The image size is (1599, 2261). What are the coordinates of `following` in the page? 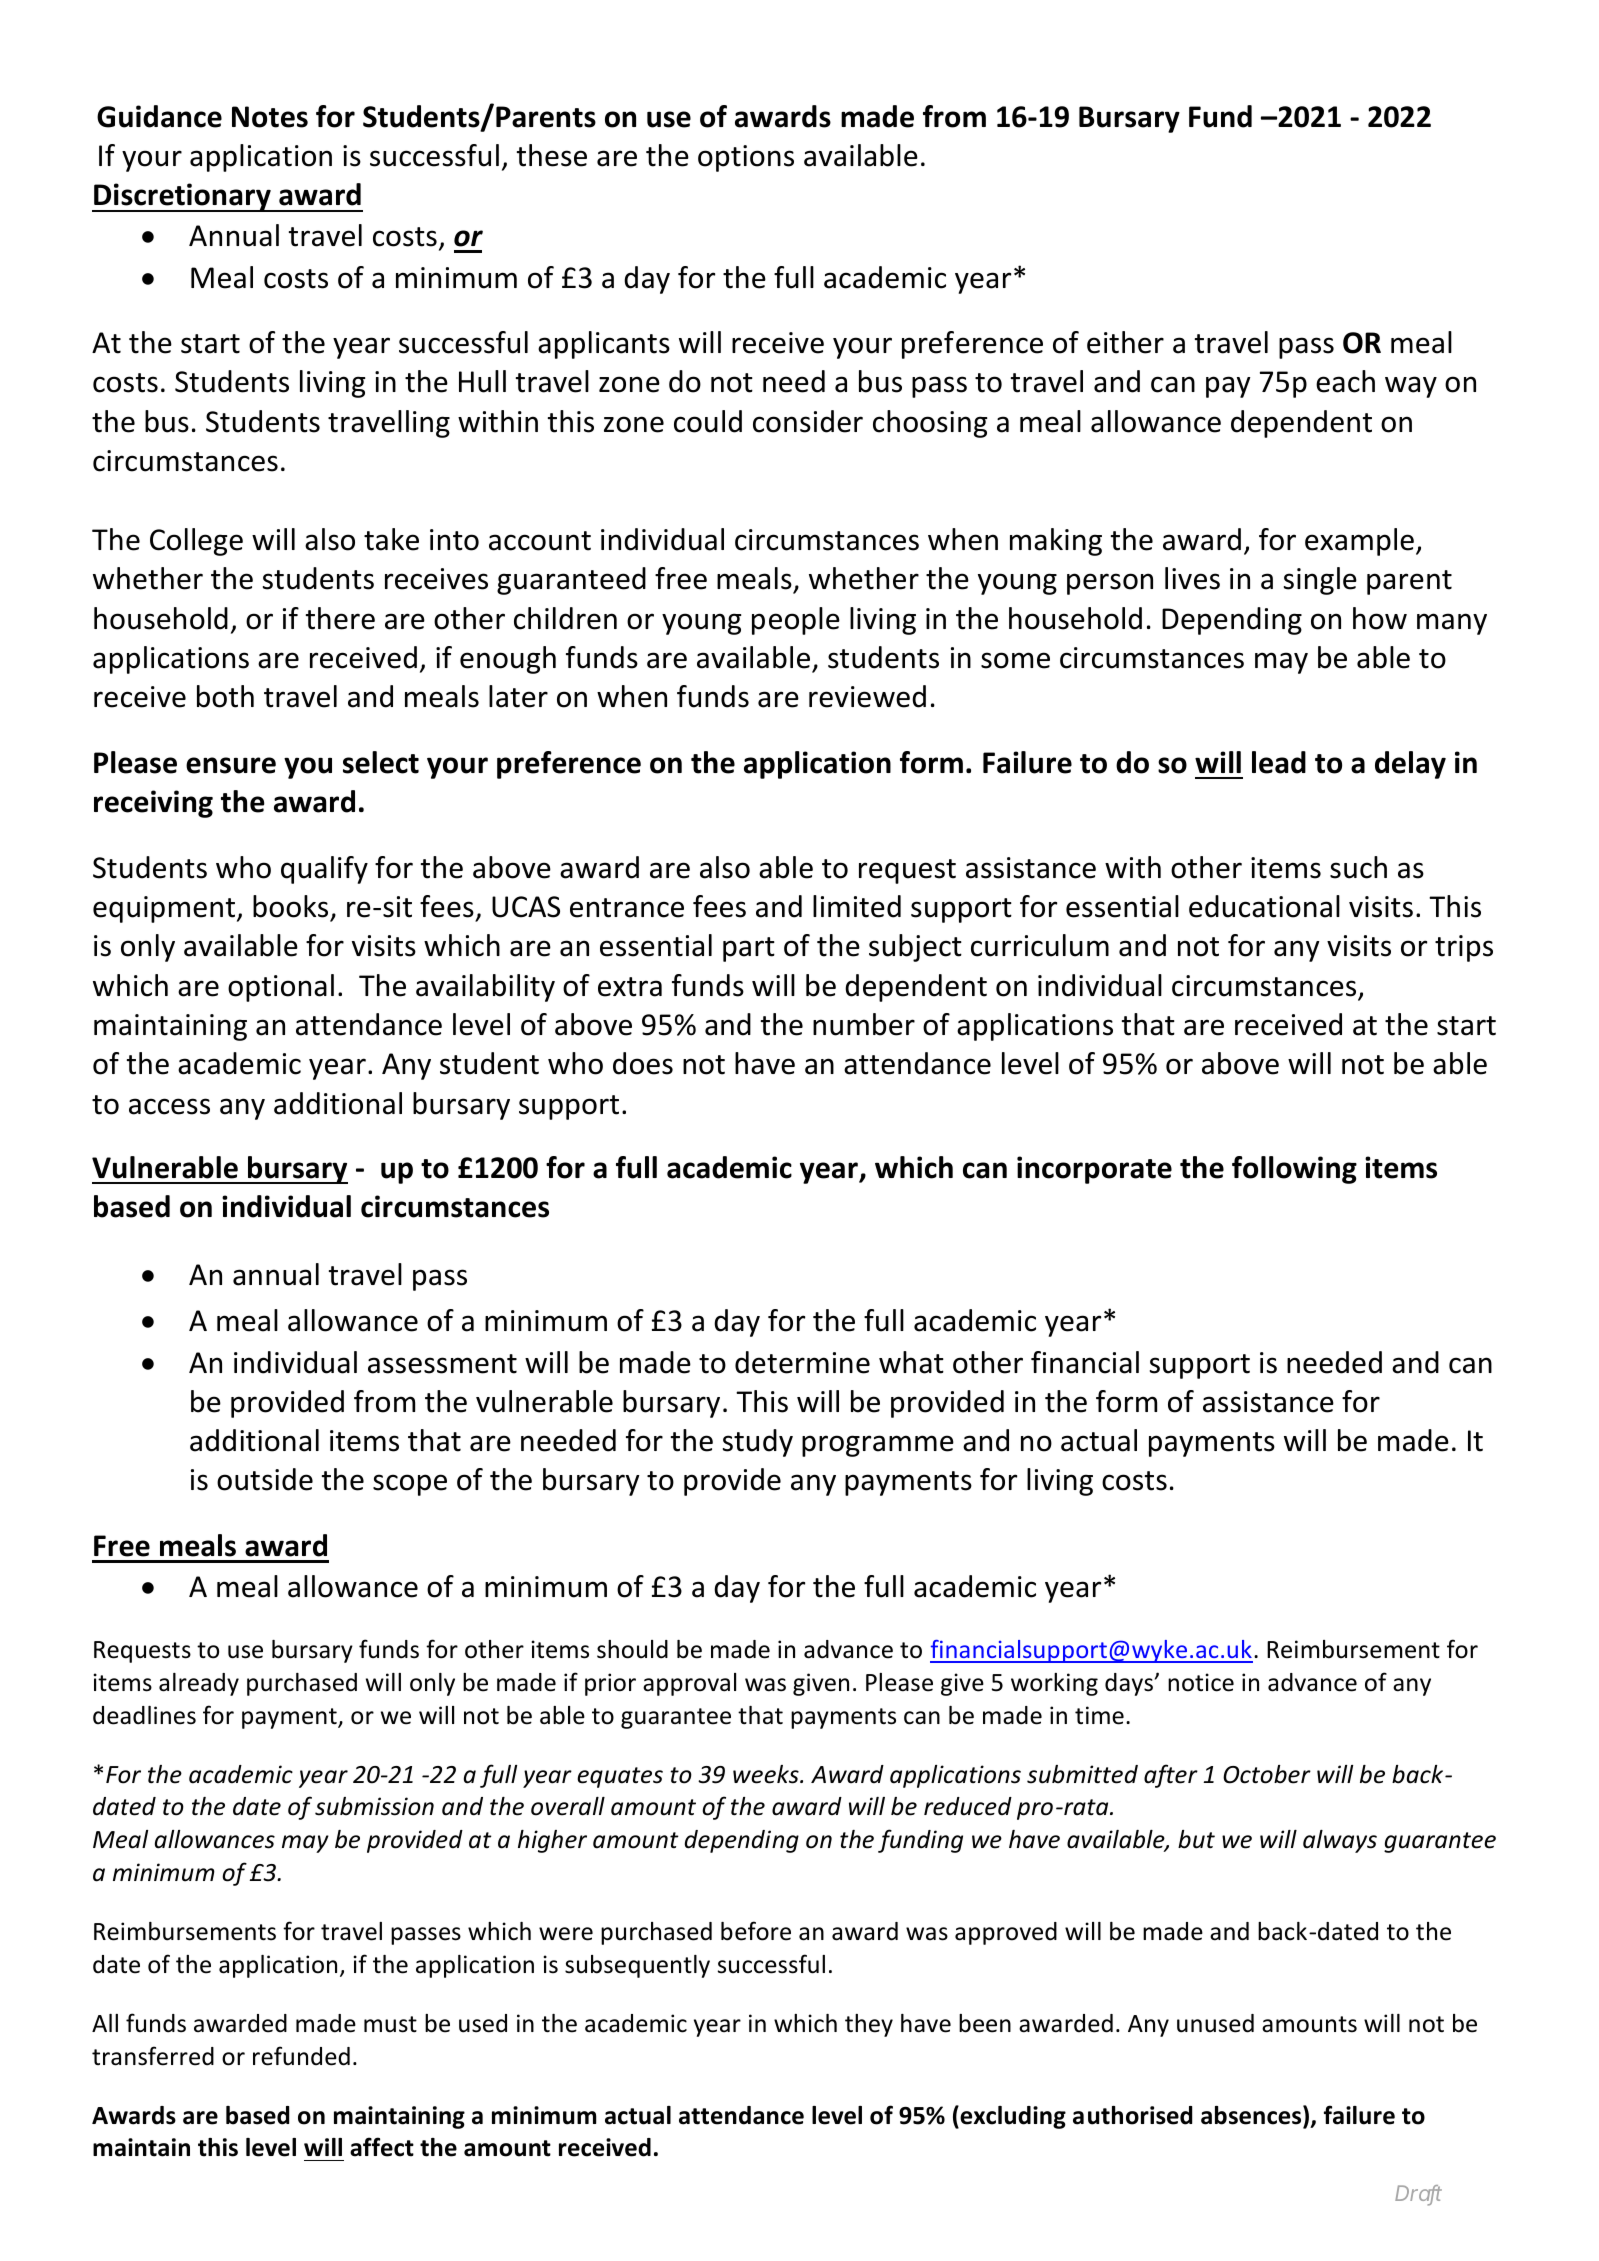 It's located at (1294, 1170).
